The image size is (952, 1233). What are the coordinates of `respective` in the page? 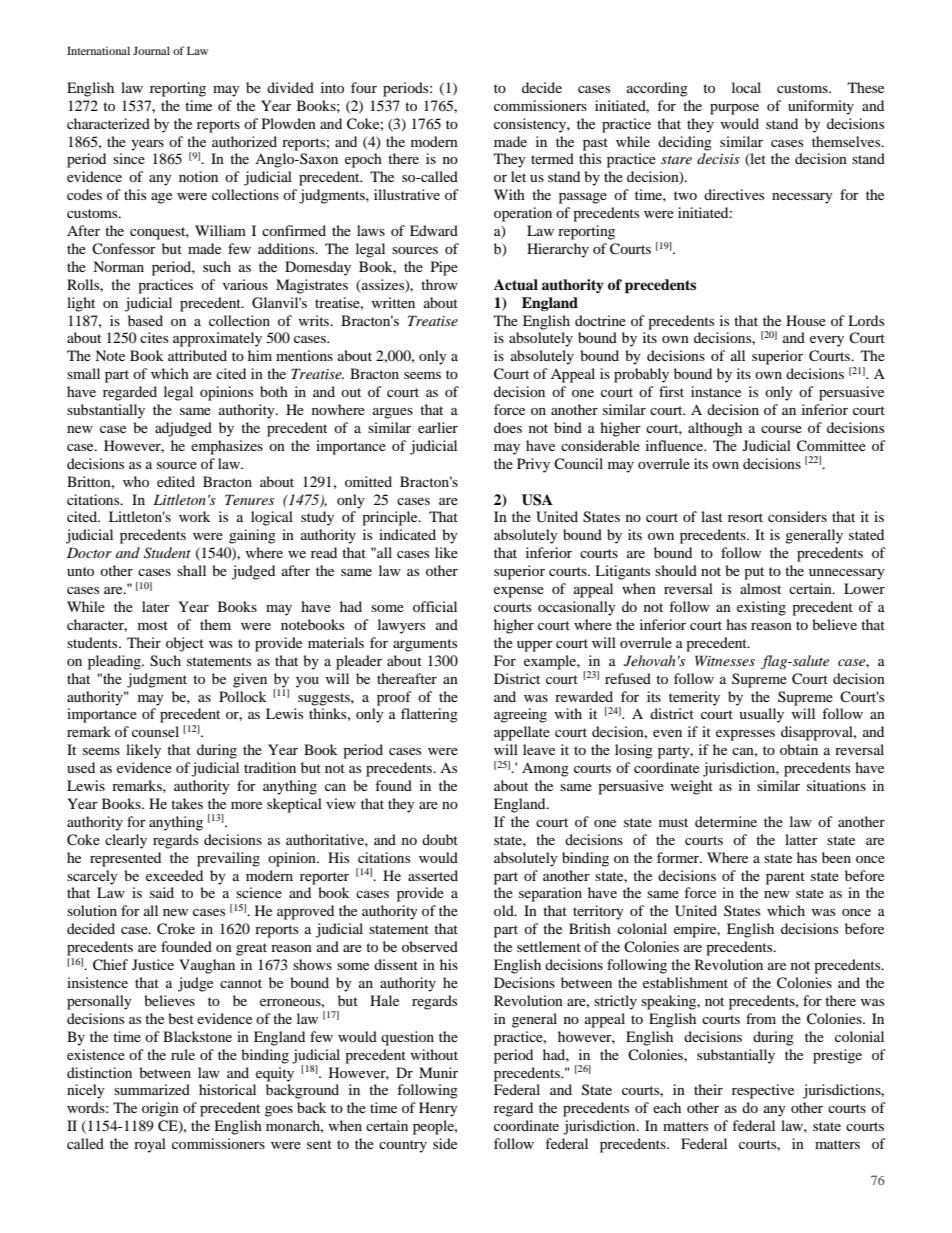 It's located at (763, 1091).
